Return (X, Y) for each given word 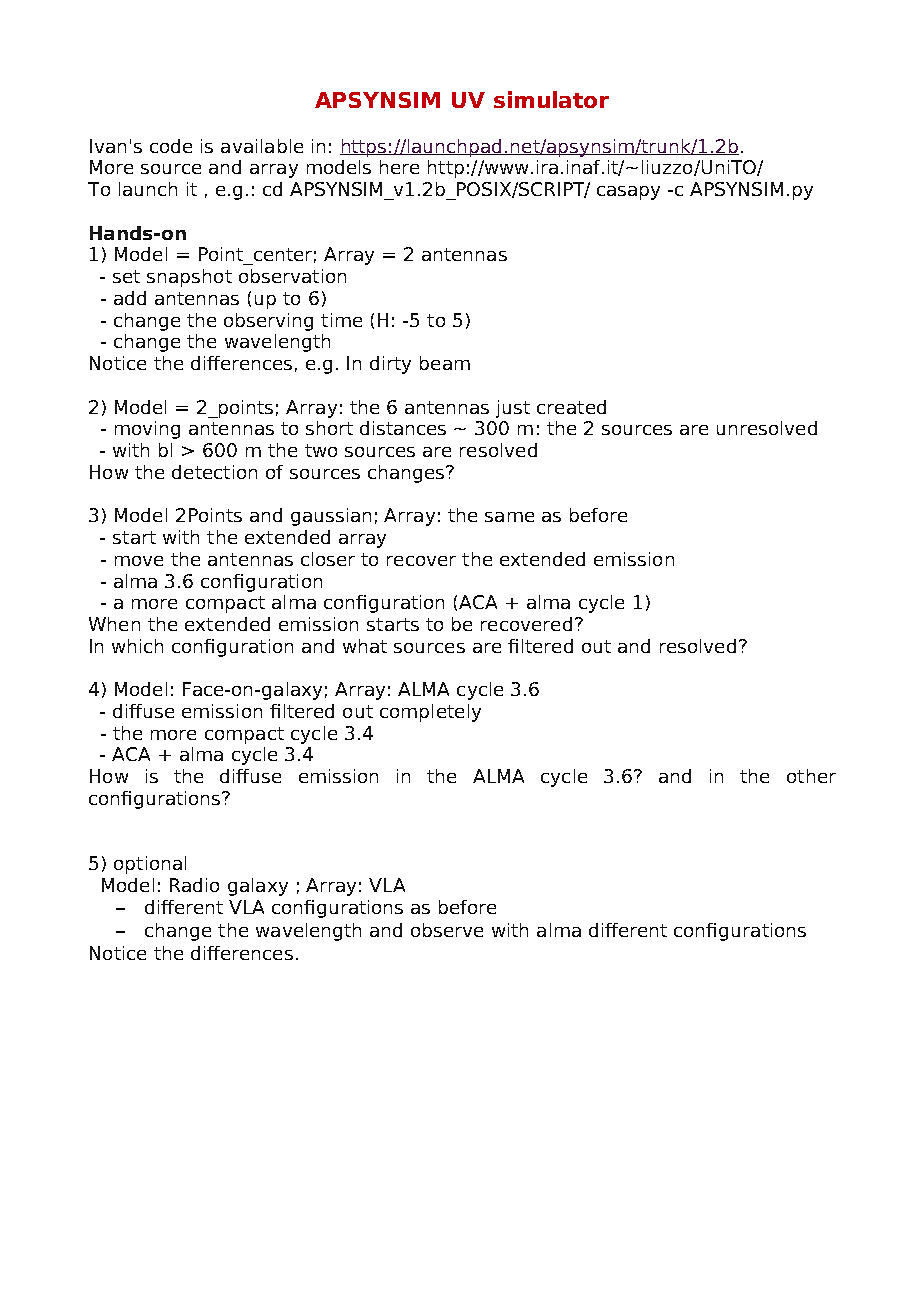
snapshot (189, 278)
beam (445, 363)
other (811, 776)
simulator (551, 99)
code (171, 146)
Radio (194, 885)
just (513, 409)
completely (430, 713)
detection (214, 472)
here (399, 167)
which (137, 646)
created (571, 407)
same (509, 517)
